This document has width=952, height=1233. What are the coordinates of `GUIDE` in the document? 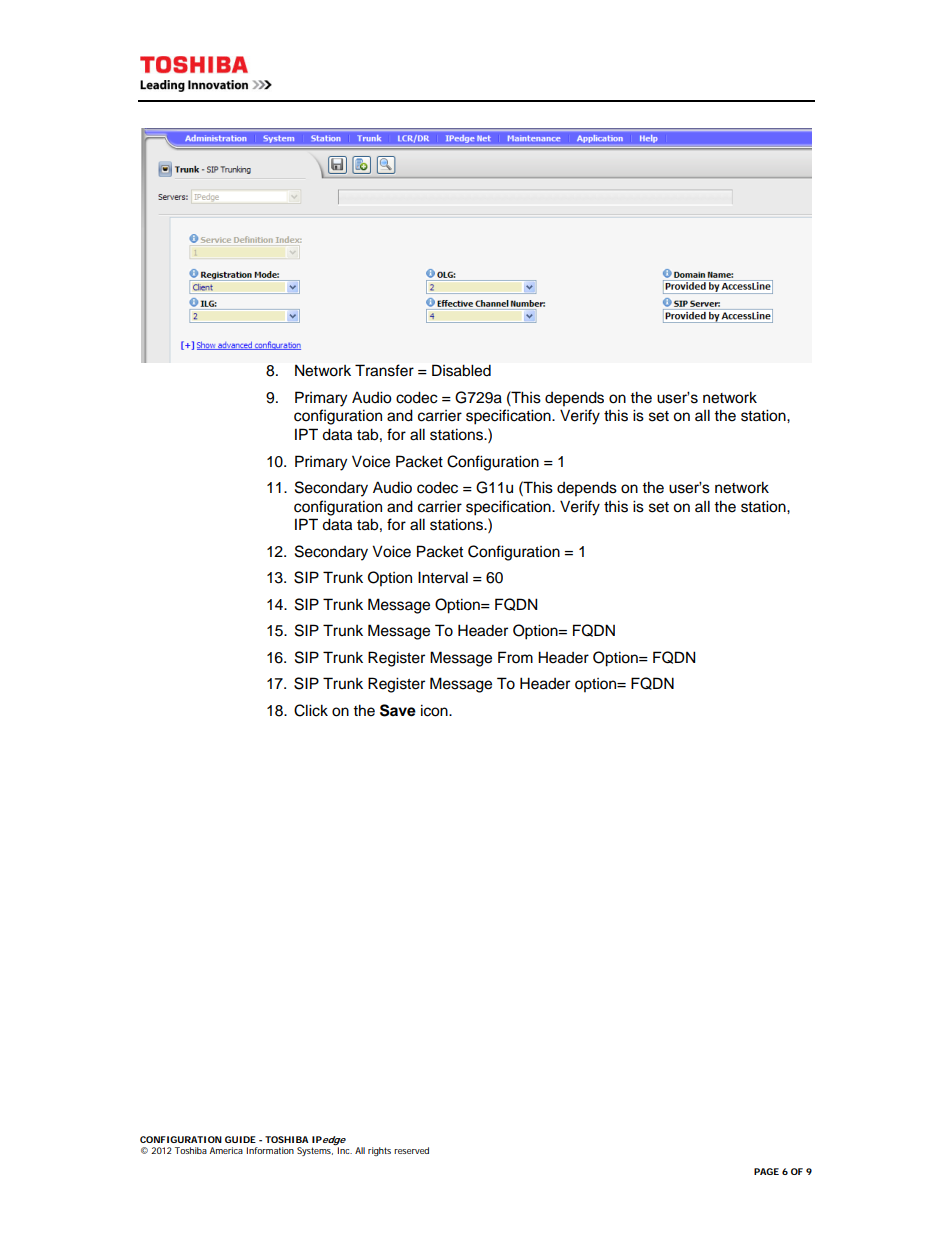 It's located at (240, 1139).
